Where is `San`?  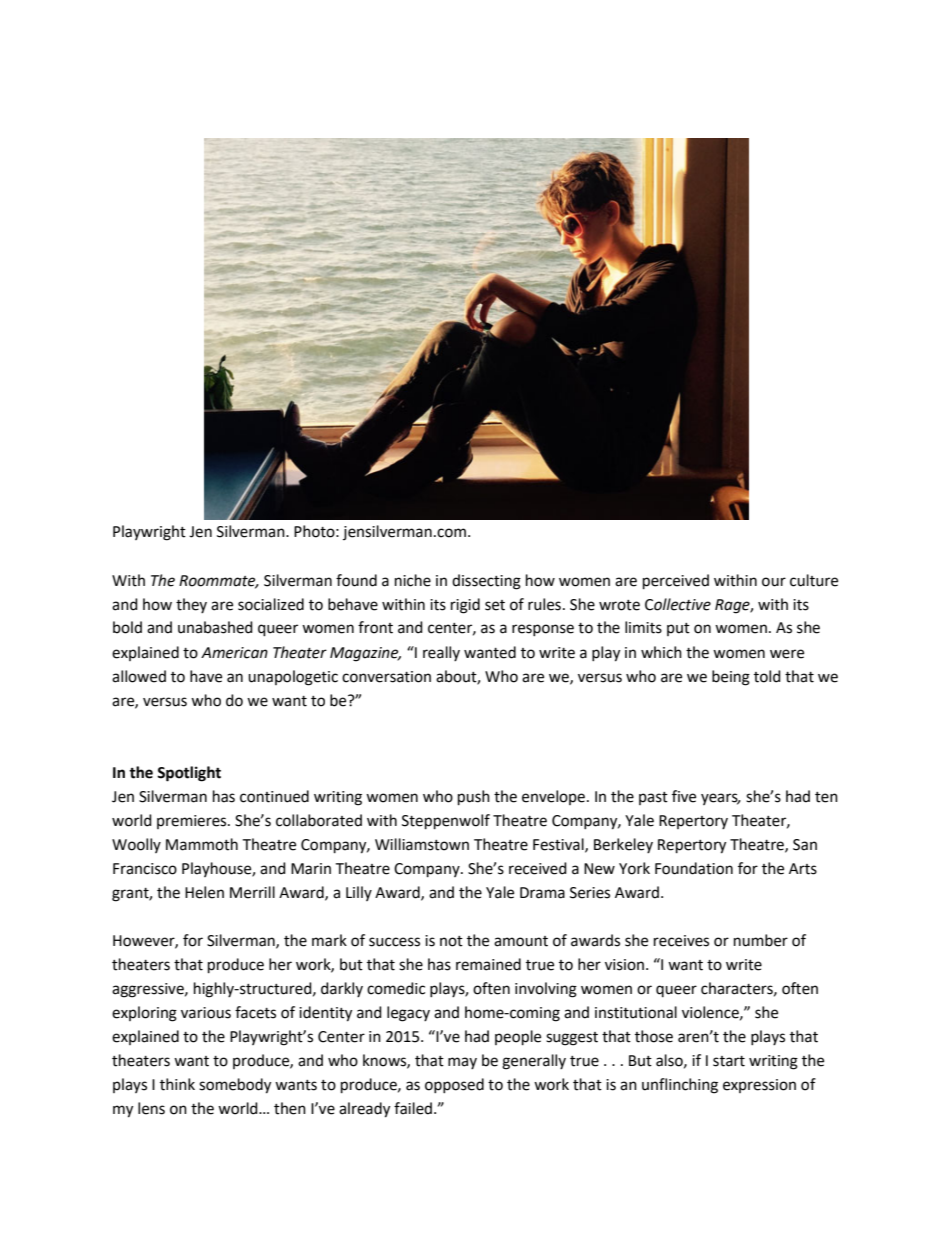
San is located at coordinates (805, 845).
